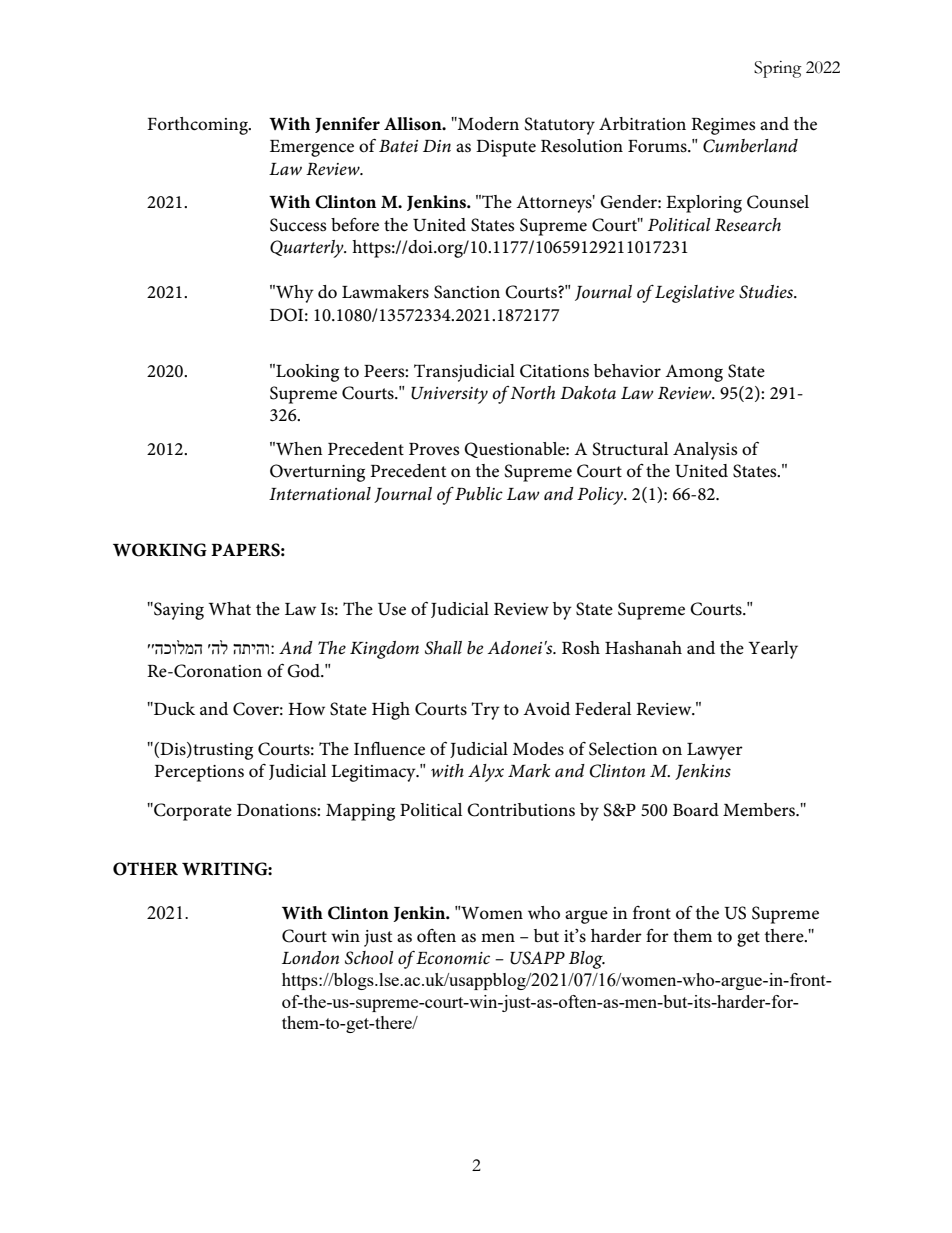 The height and width of the screenshot is (1233, 952). What do you see at coordinates (310, 957) in the screenshot?
I see `London` at bounding box center [310, 957].
